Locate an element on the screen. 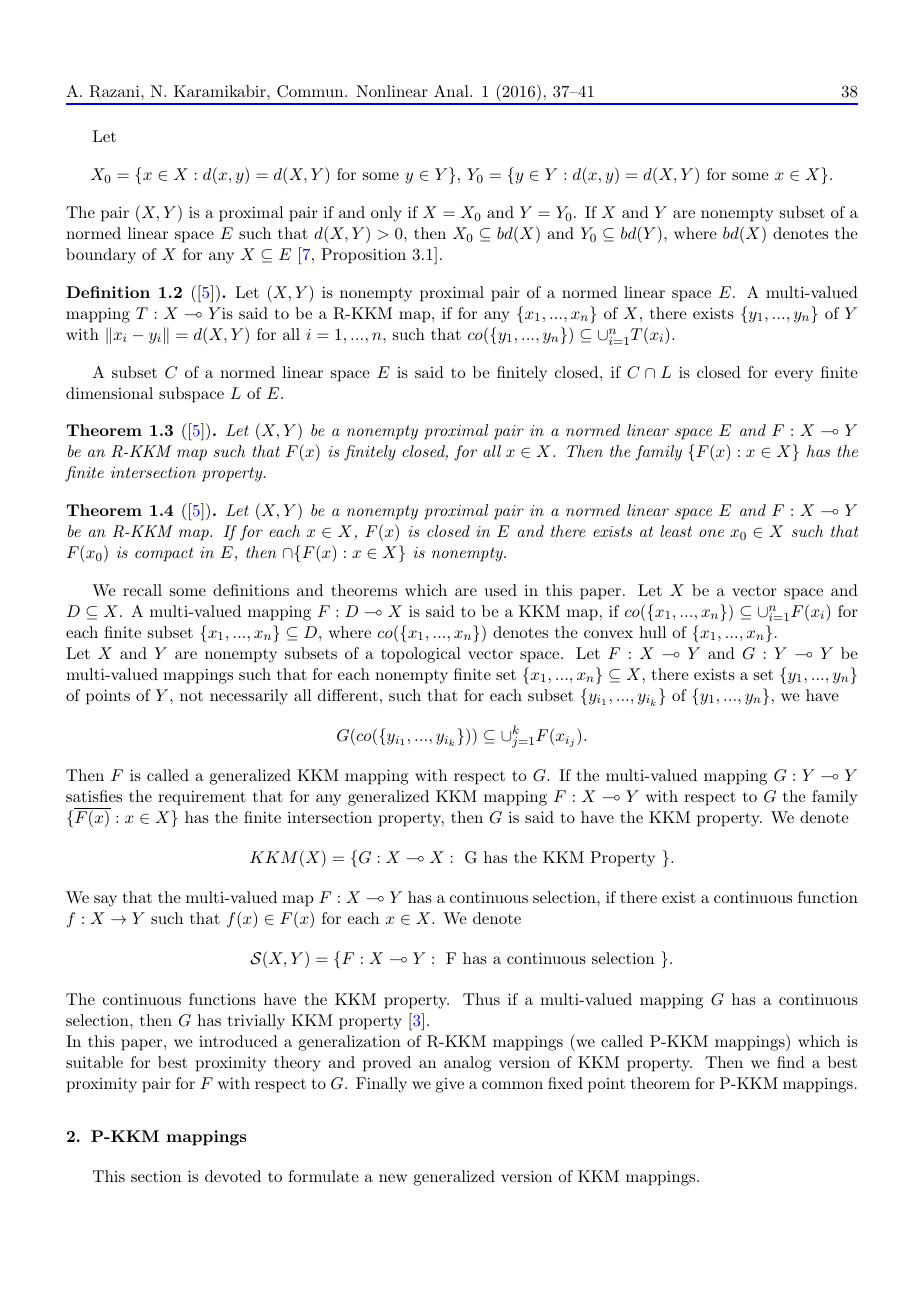  Commun is located at coordinates (311, 91).
